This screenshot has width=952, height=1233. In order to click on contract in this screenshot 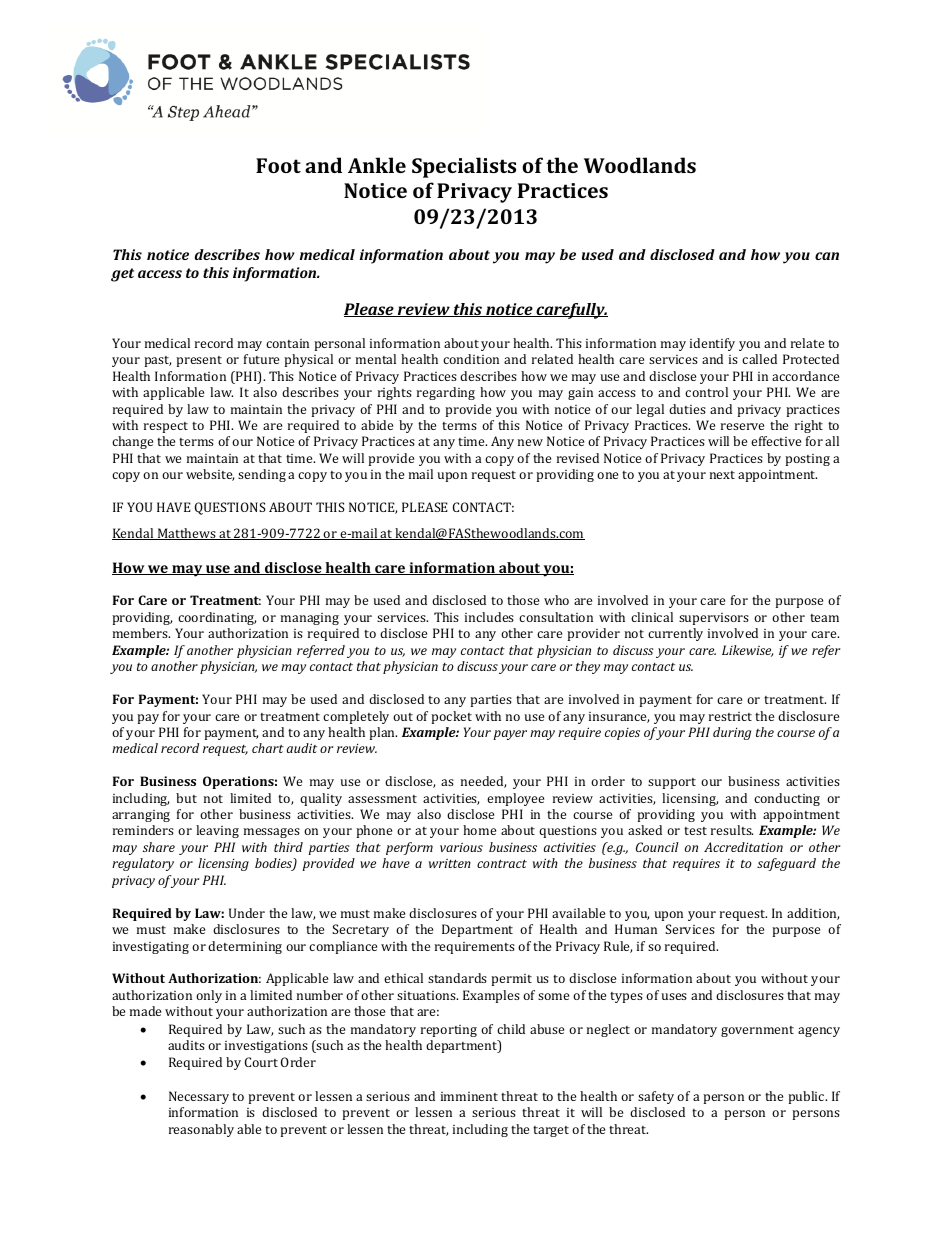, I will do `click(502, 863)`.
